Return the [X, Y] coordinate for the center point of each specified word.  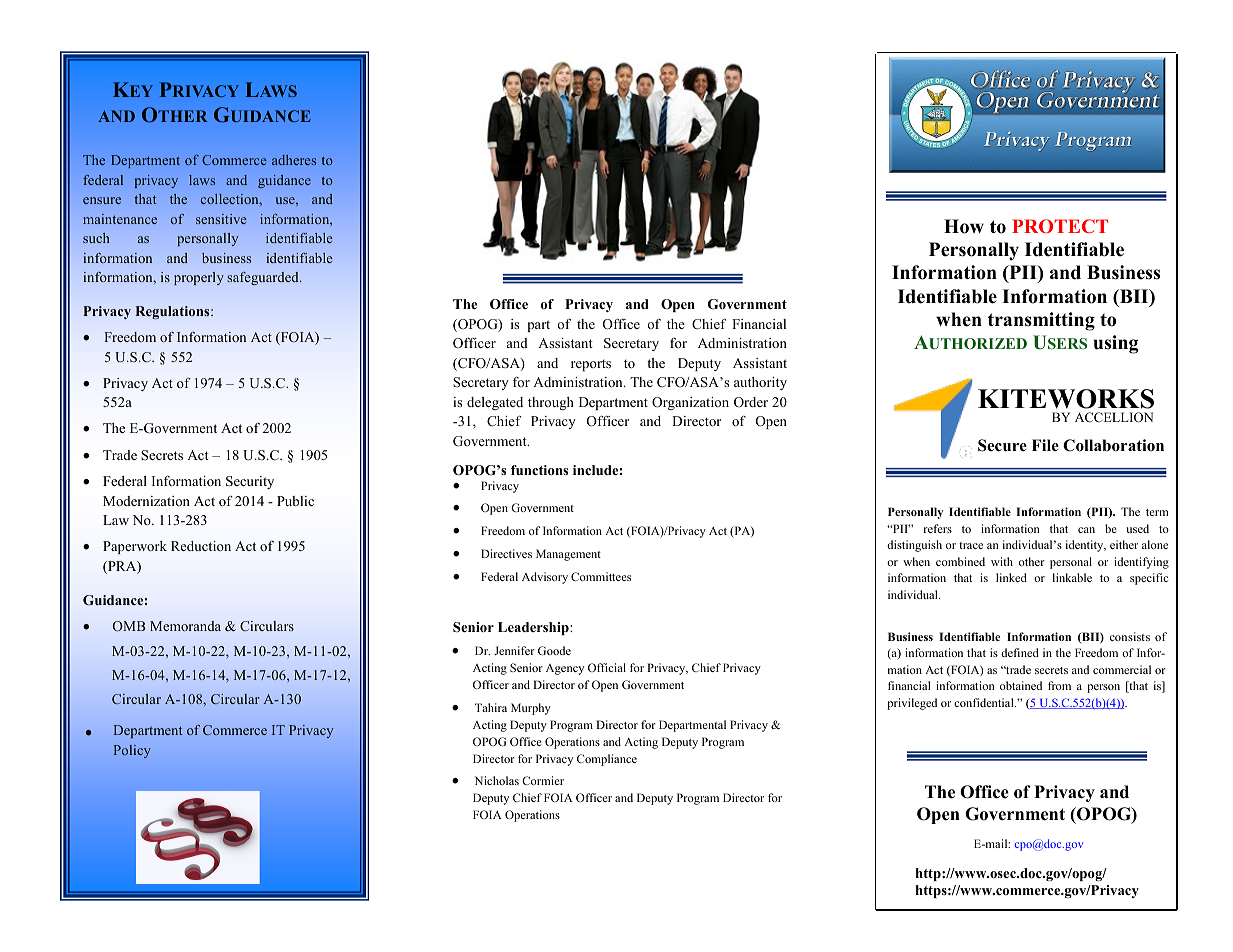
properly [199, 278]
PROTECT [1060, 226]
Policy [132, 751]
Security [250, 482]
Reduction [201, 546]
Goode [554, 650]
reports [591, 365]
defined [1020, 652]
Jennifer [514, 650]
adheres [294, 160]
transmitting [1041, 321]
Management [568, 555]
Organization [690, 403]
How [964, 226]
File [1045, 445]
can [1086, 530]
